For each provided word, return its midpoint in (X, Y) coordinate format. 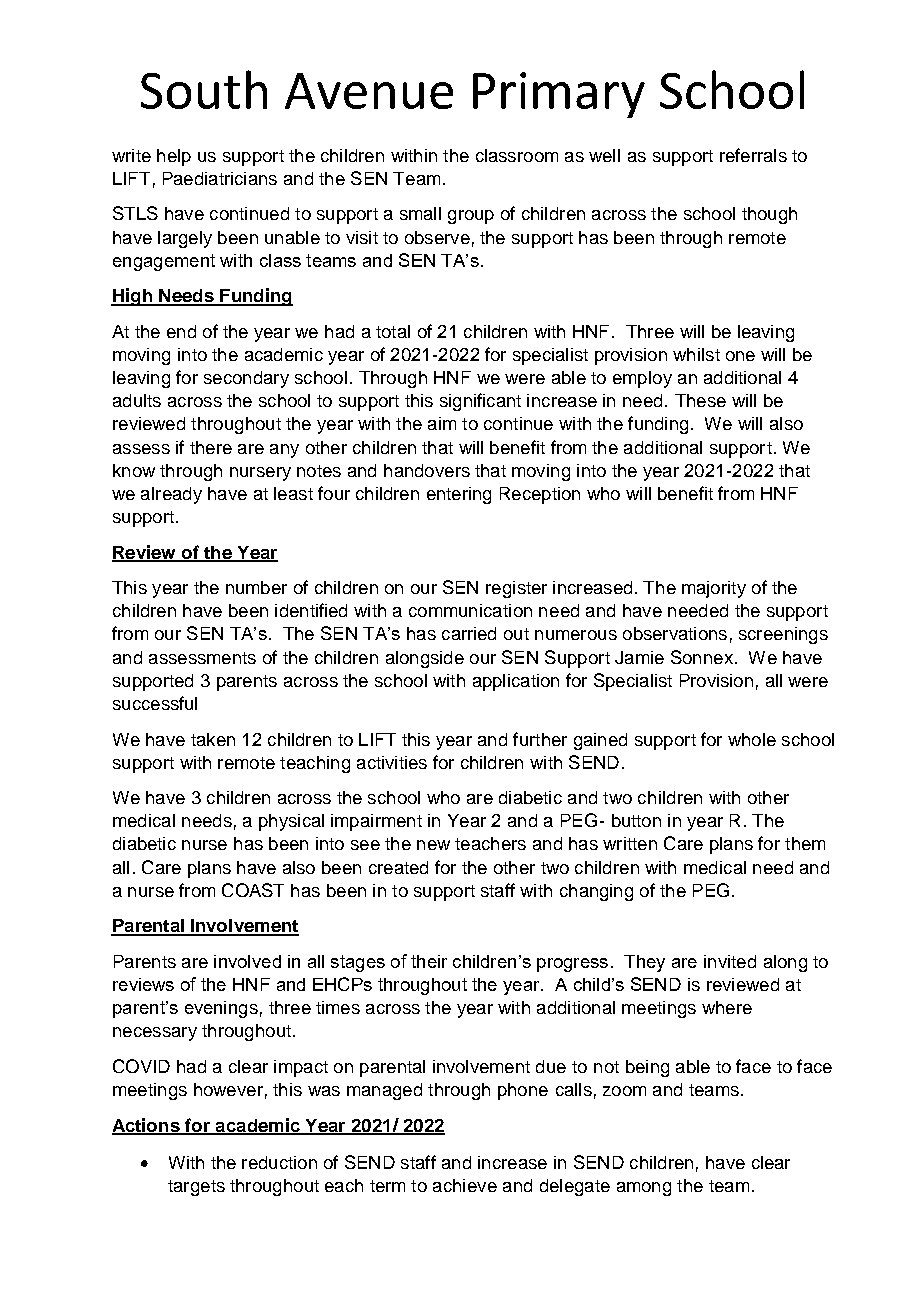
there (211, 447)
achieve (465, 1185)
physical (291, 822)
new (433, 845)
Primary (559, 95)
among (644, 1189)
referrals (753, 155)
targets (196, 1188)
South (204, 89)
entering (459, 495)
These (700, 400)
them (805, 843)
